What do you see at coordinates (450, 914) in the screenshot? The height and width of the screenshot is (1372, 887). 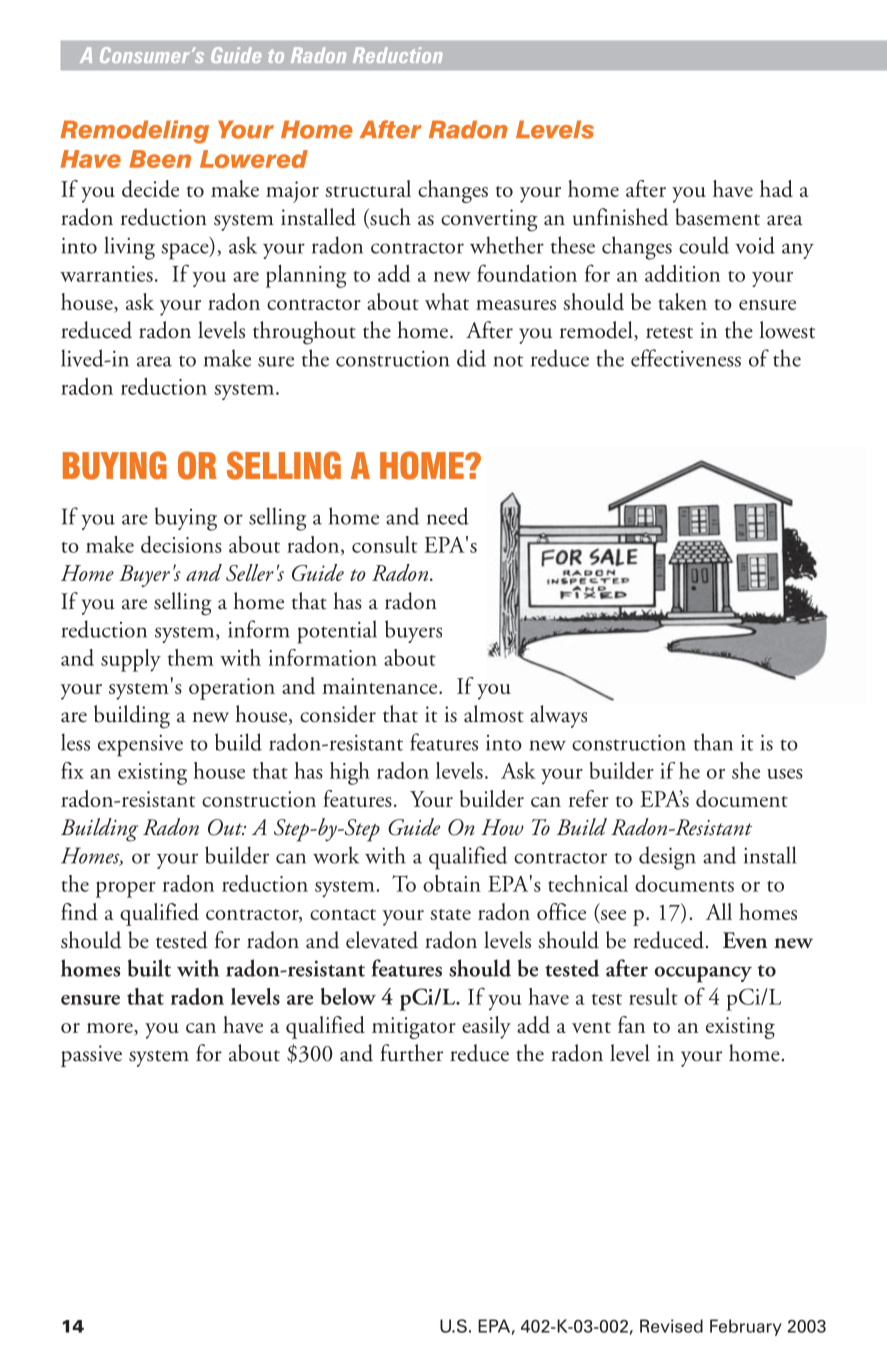 I see `state` at bounding box center [450, 914].
